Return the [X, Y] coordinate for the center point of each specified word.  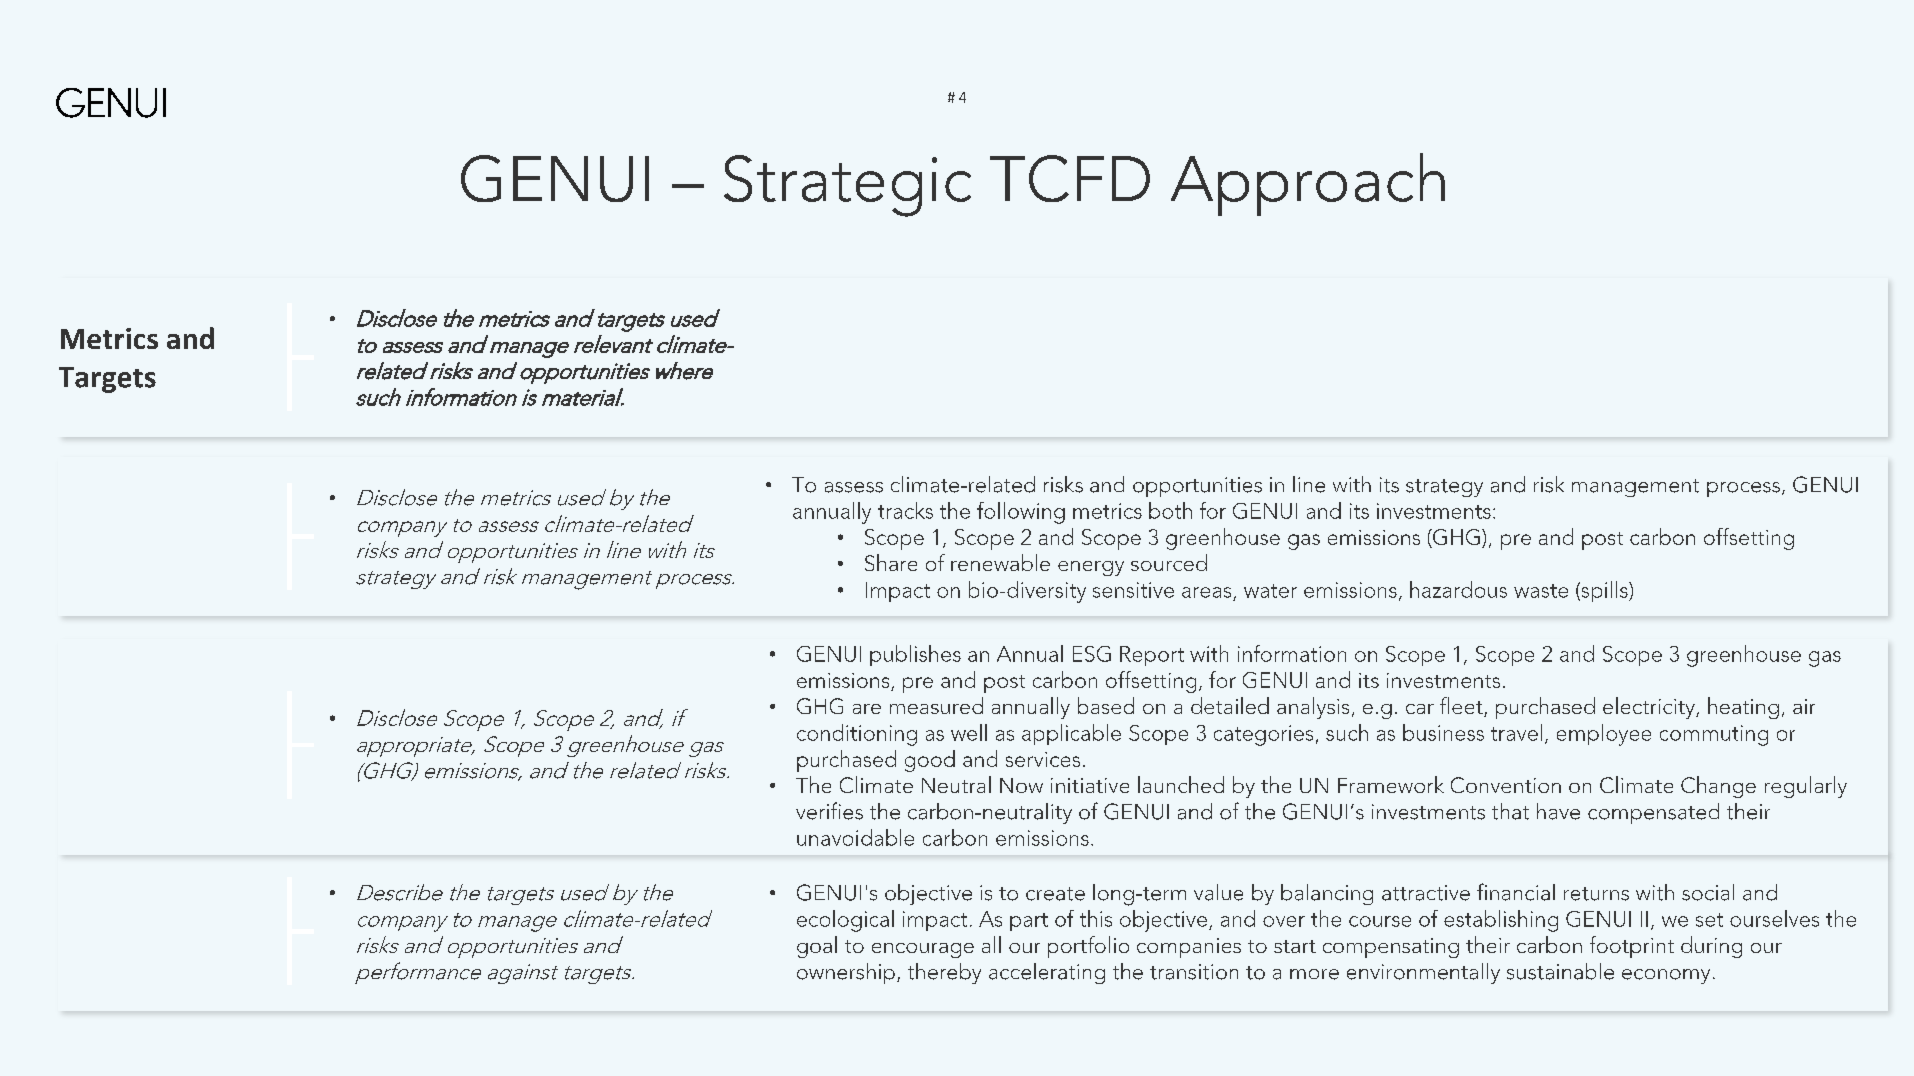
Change [1718, 787]
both [1170, 510]
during [1711, 947]
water [1270, 591]
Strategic [847, 186]
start [1295, 946]
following [1021, 513]
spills [1604, 591]
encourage [923, 950]
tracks [905, 510]
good [930, 761]
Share [891, 562]
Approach [1308, 184]
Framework [1391, 784]
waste [1541, 591]
